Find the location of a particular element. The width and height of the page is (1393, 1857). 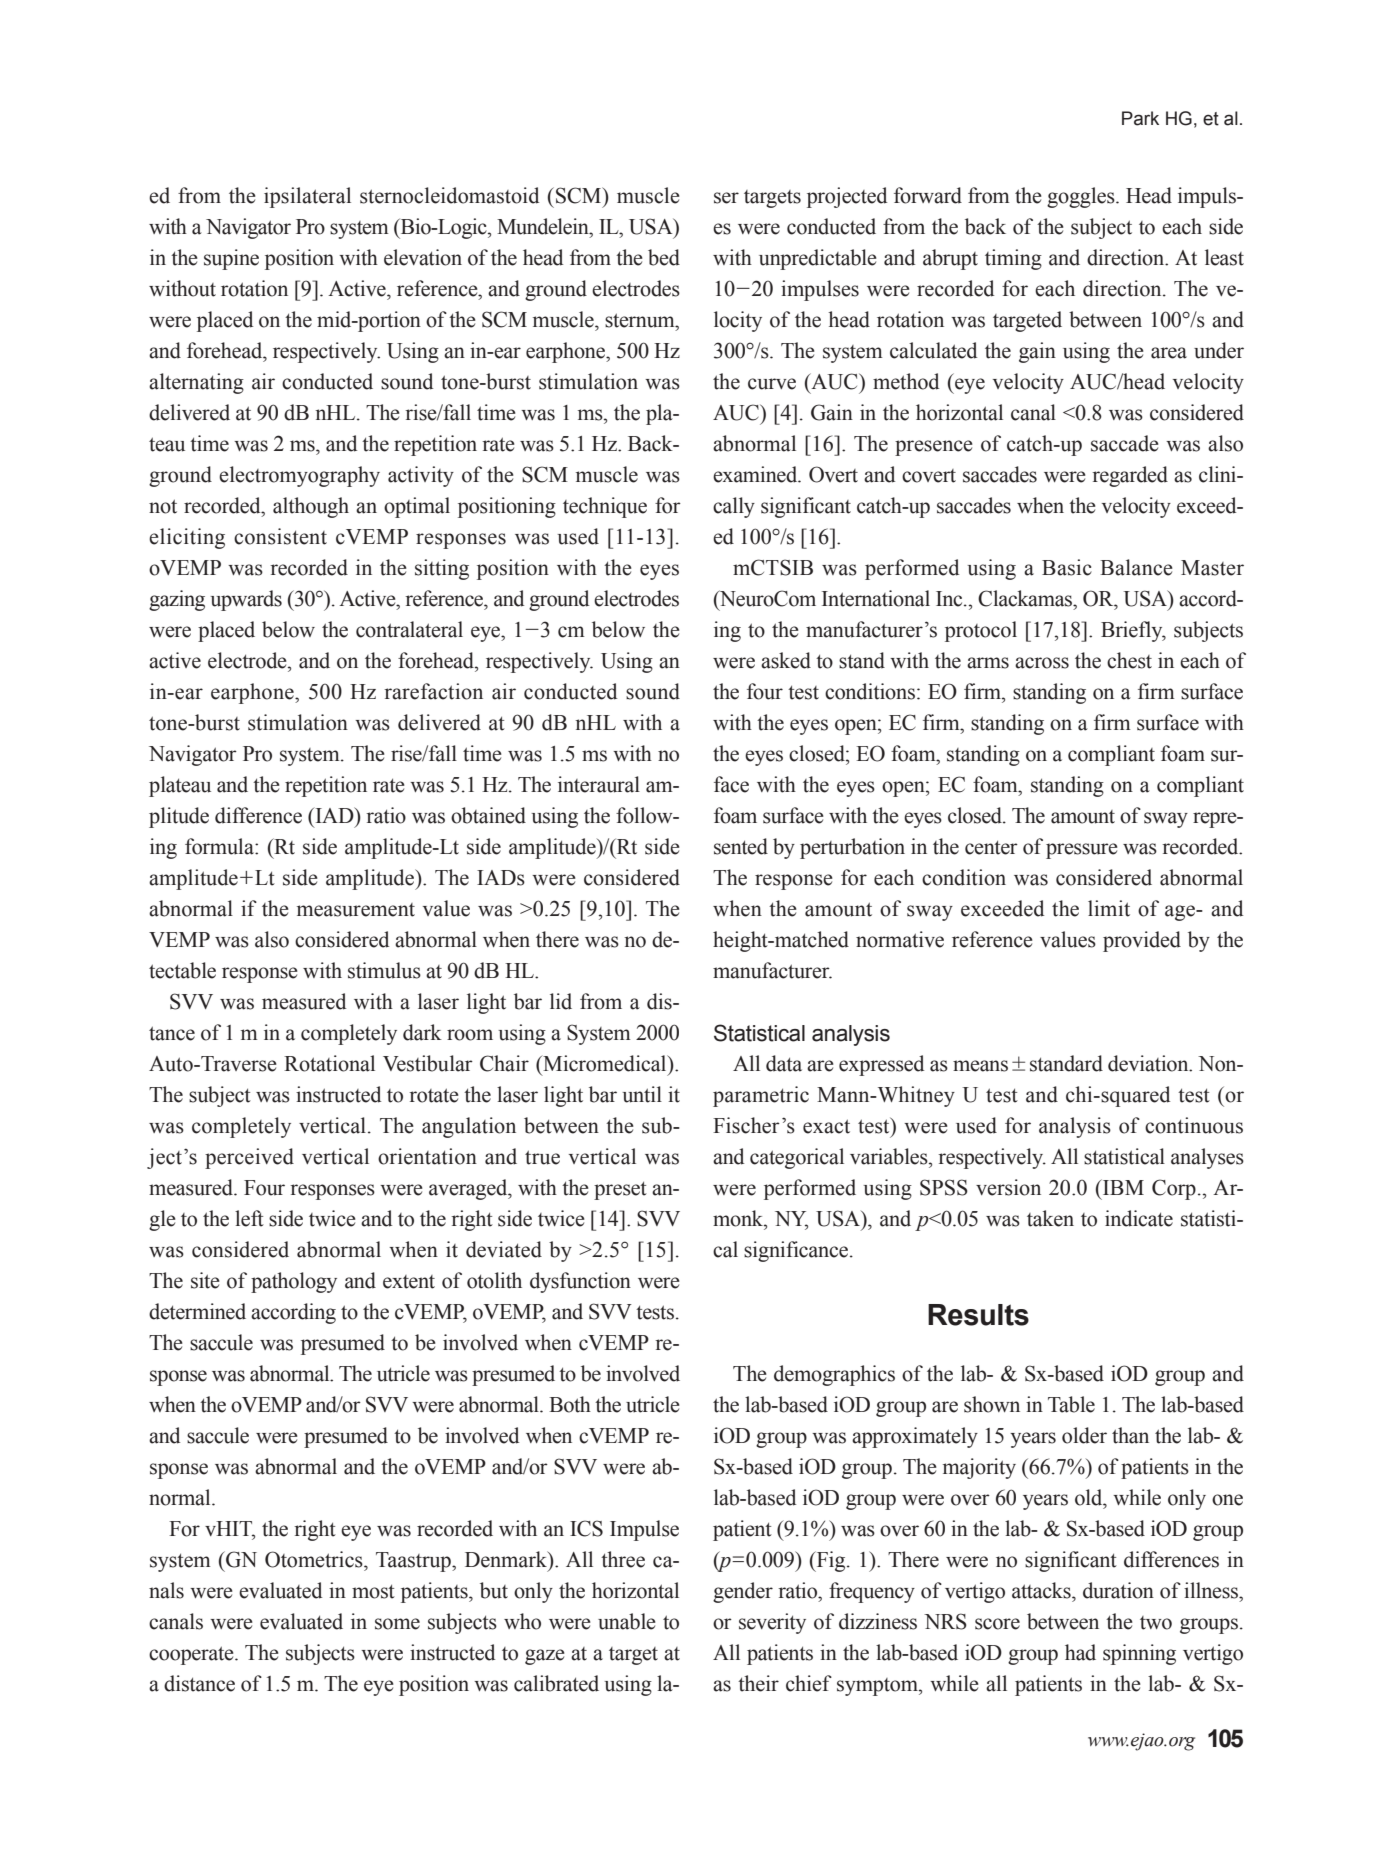

limit is located at coordinates (1109, 908).
